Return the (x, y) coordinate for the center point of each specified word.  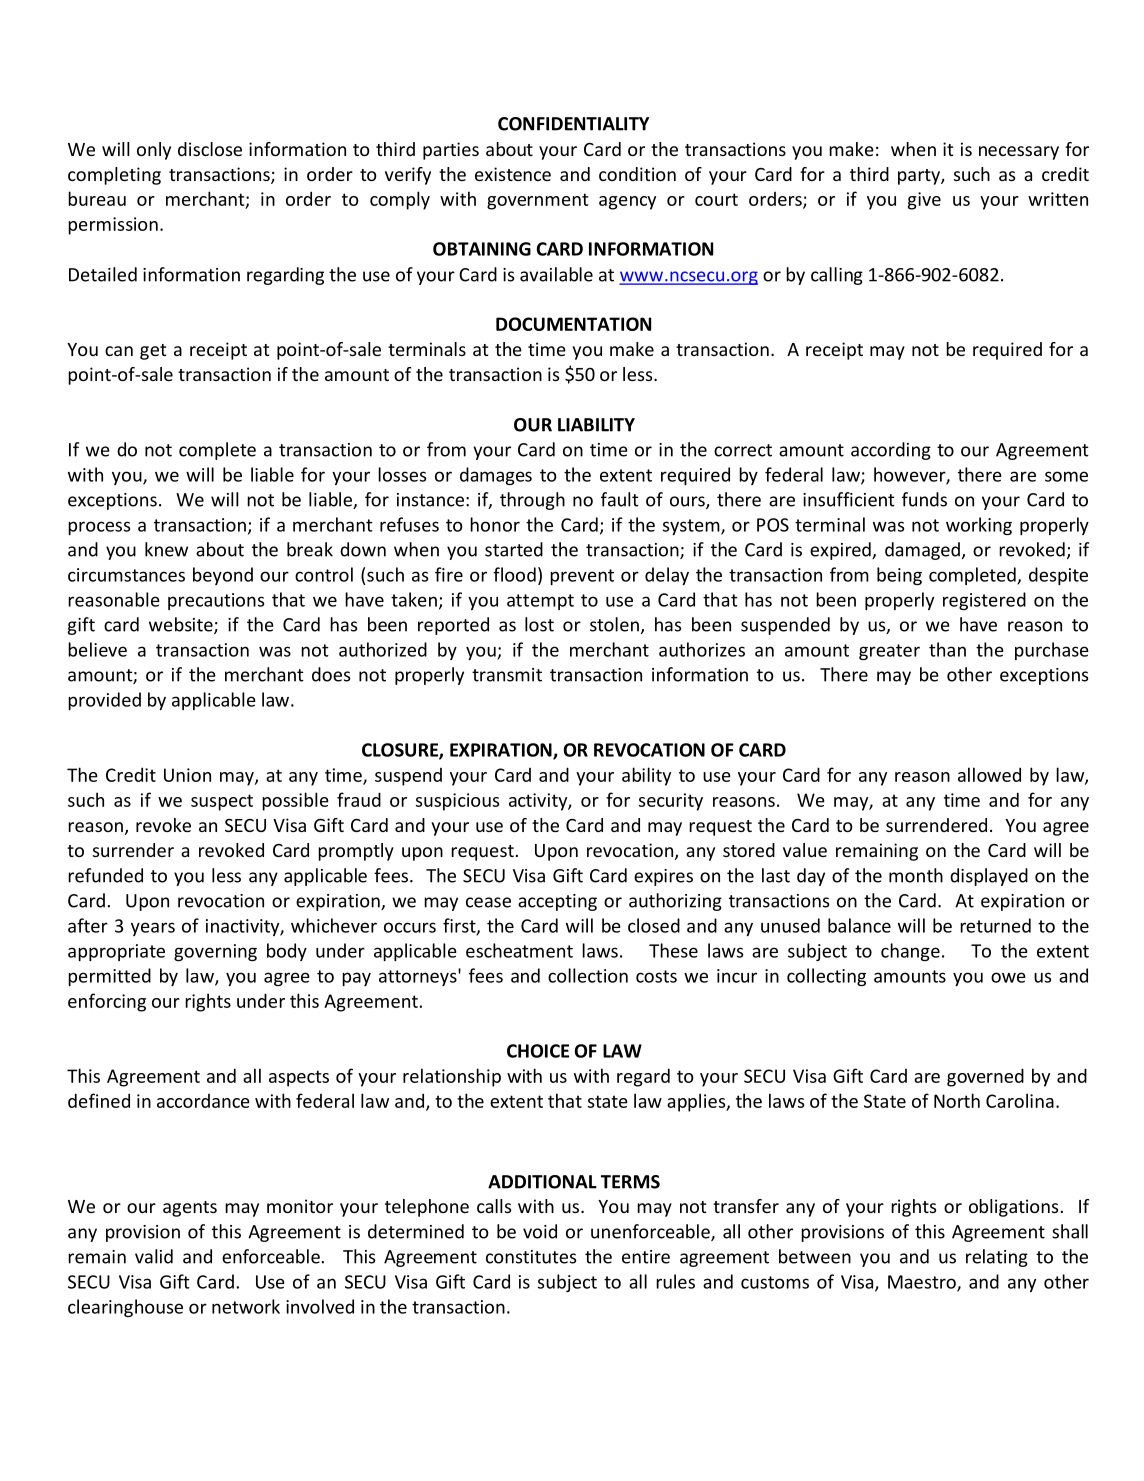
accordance (203, 1101)
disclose (210, 149)
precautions (216, 601)
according (891, 451)
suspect (222, 802)
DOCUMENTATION (573, 324)
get (153, 352)
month (916, 875)
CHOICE (538, 1051)
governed (985, 1077)
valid (154, 1256)
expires (663, 877)
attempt (540, 602)
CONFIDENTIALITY (573, 124)
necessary (1019, 153)
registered (984, 601)
